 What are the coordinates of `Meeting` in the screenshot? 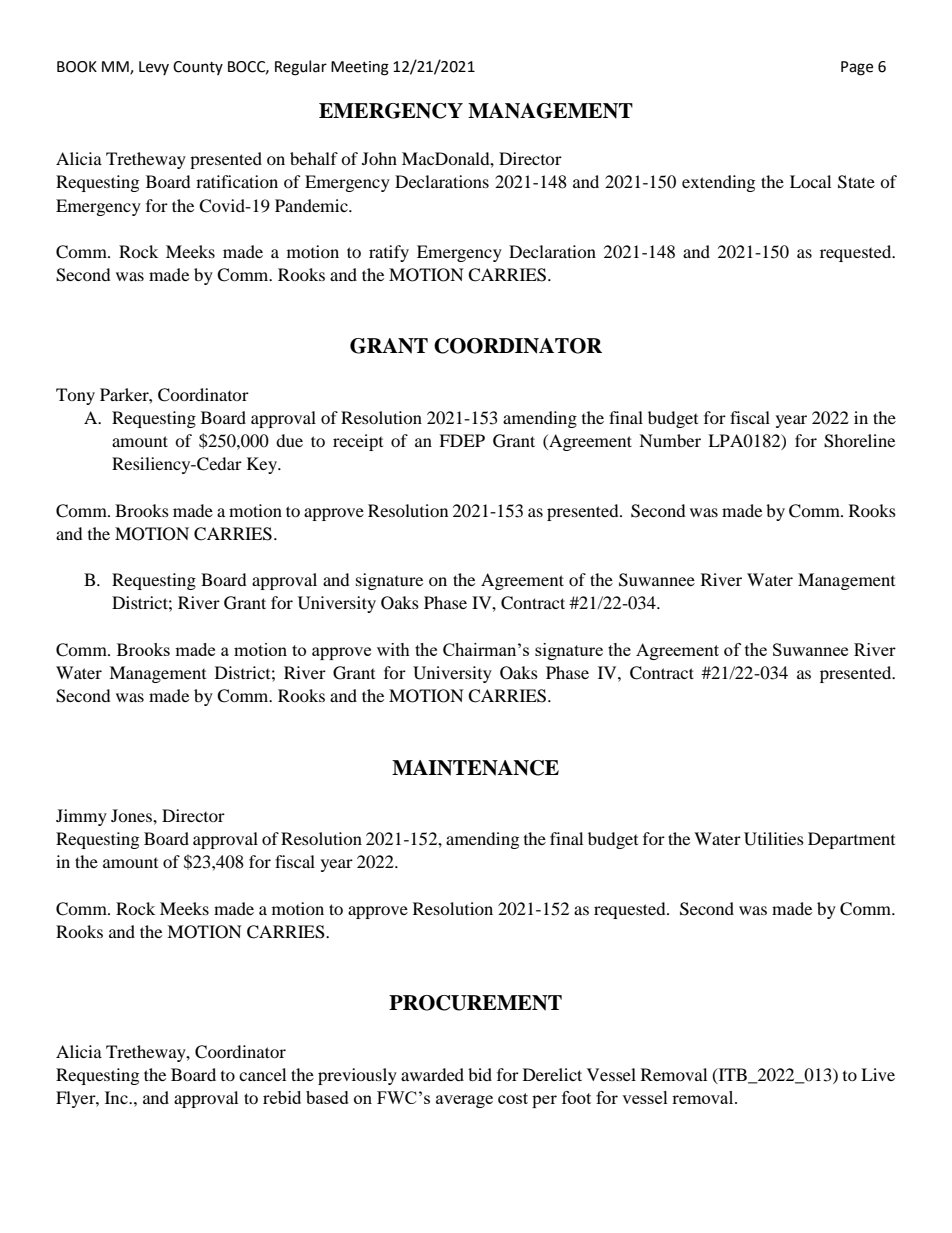 It's located at (360, 68).
